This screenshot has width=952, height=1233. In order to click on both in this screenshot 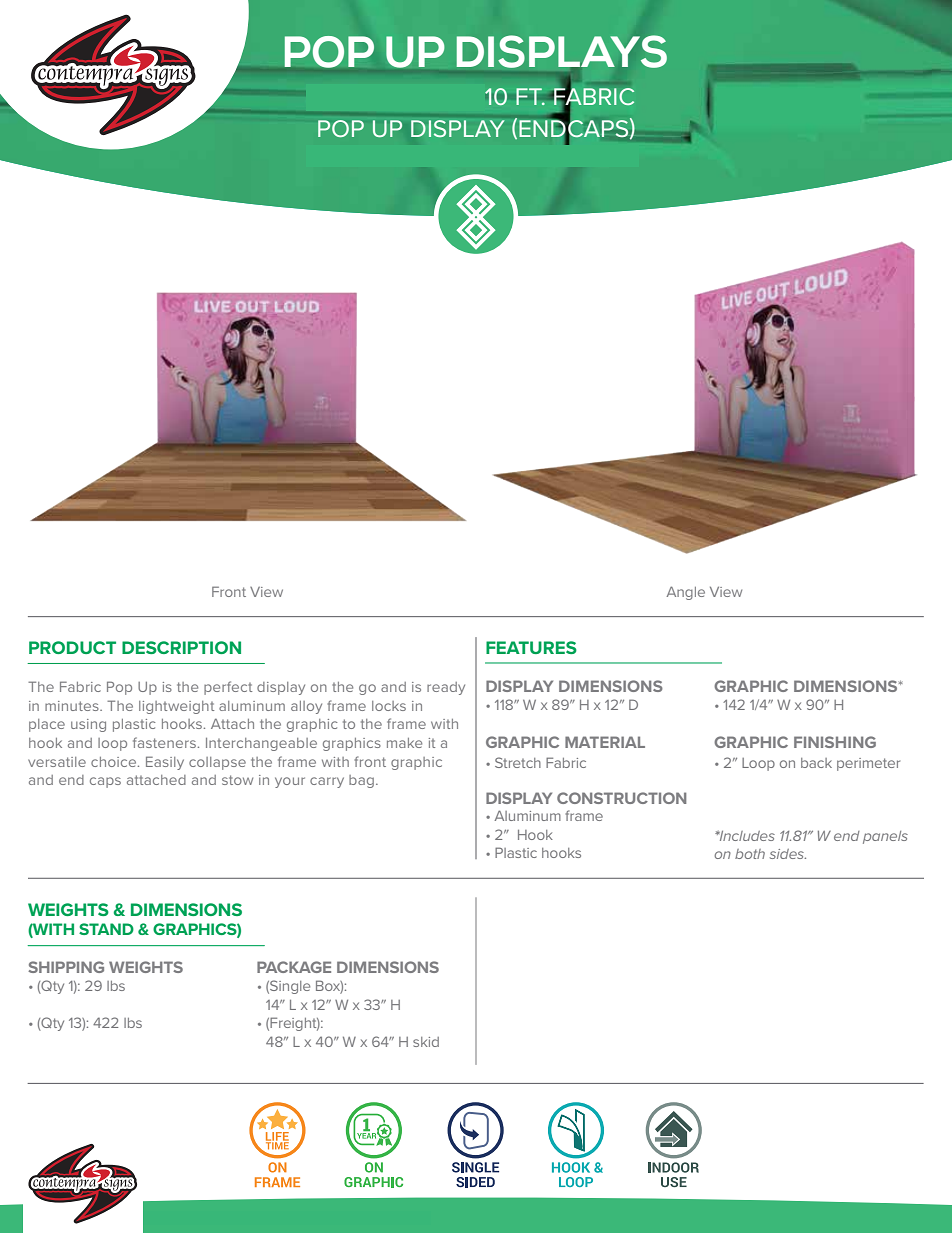, I will do `click(750, 854)`.
